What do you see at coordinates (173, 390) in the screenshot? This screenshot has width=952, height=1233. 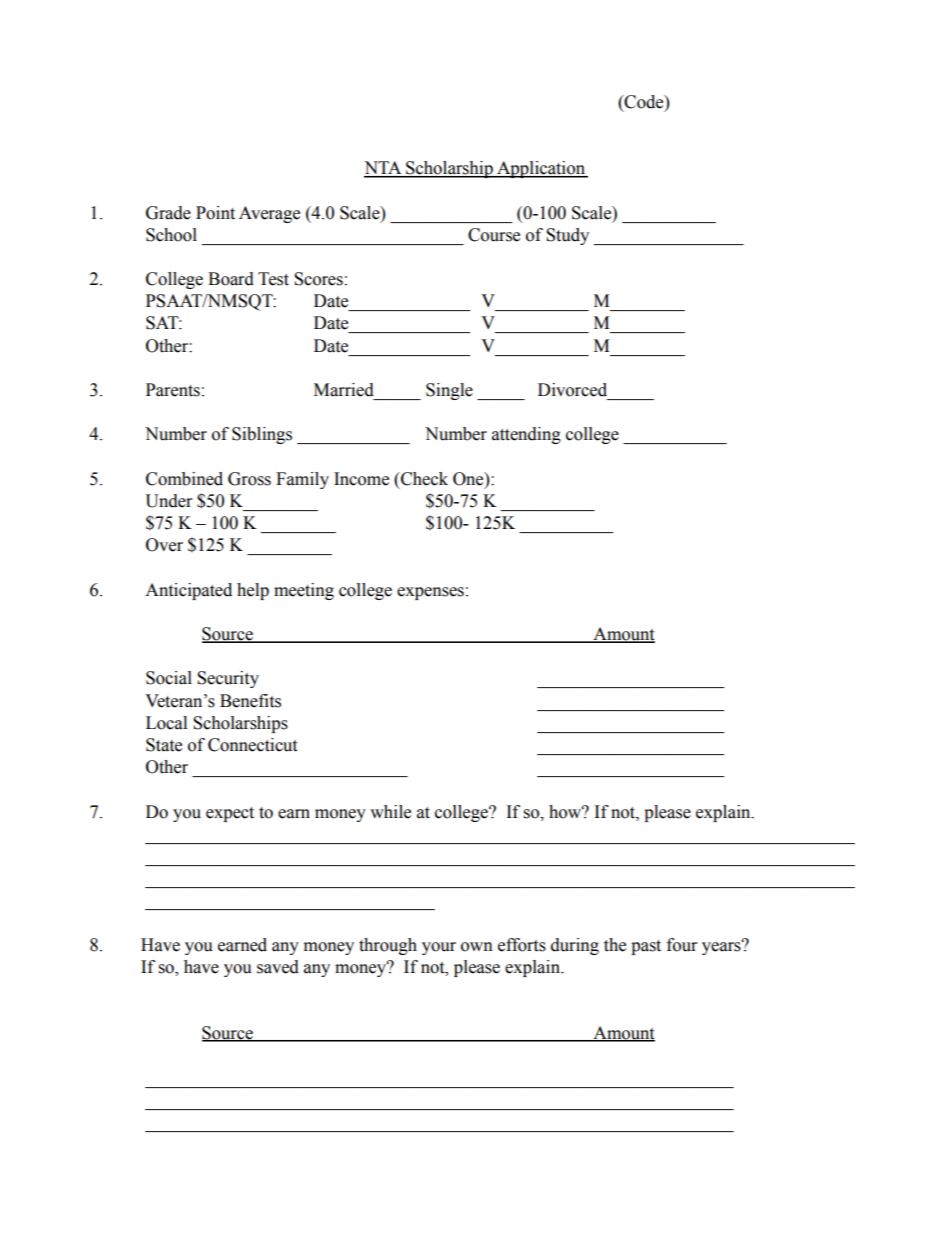 I see `Parents` at bounding box center [173, 390].
